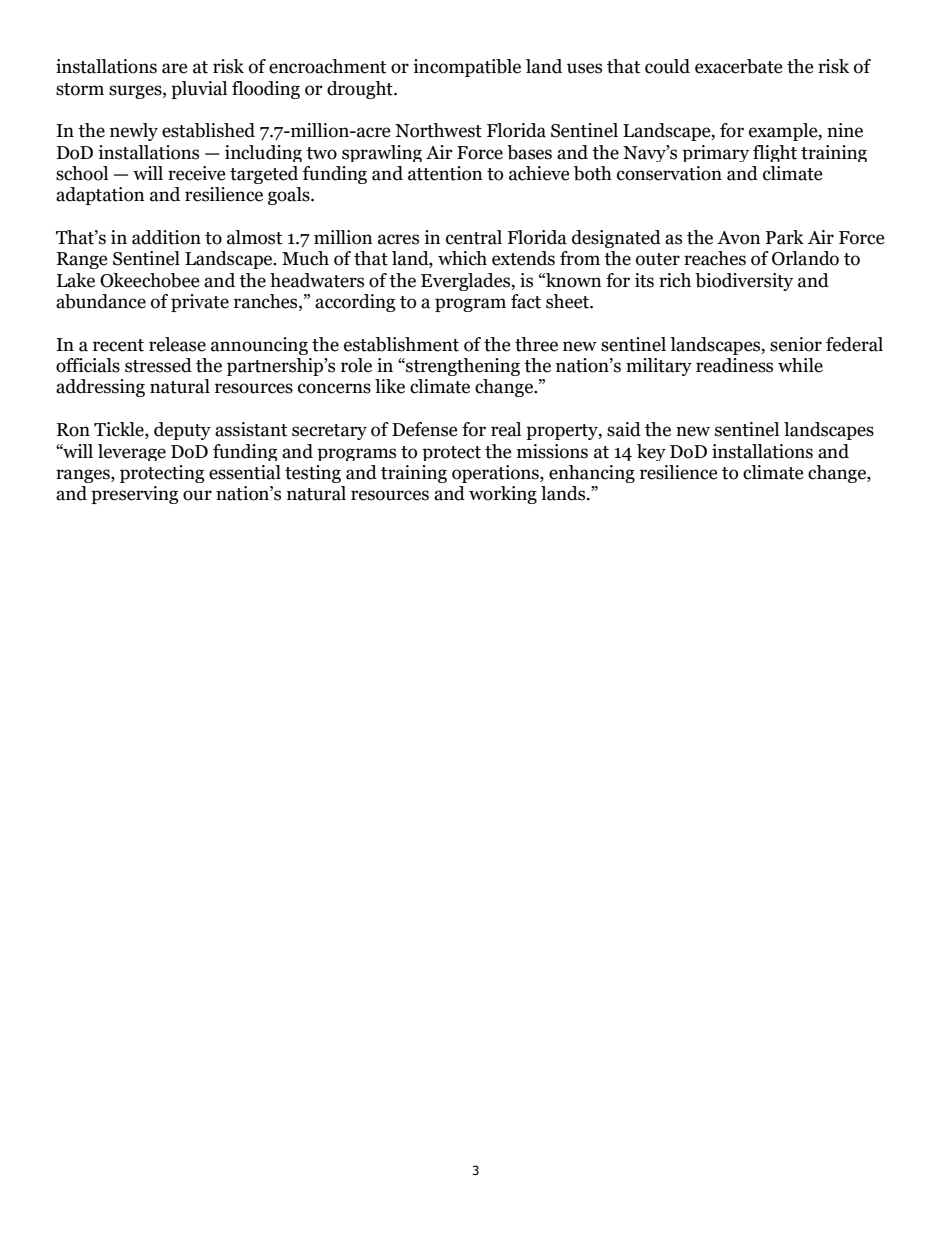 The width and height of the screenshot is (952, 1233). What do you see at coordinates (738, 66) in the screenshot?
I see `exacerbate` at bounding box center [738, 66].
